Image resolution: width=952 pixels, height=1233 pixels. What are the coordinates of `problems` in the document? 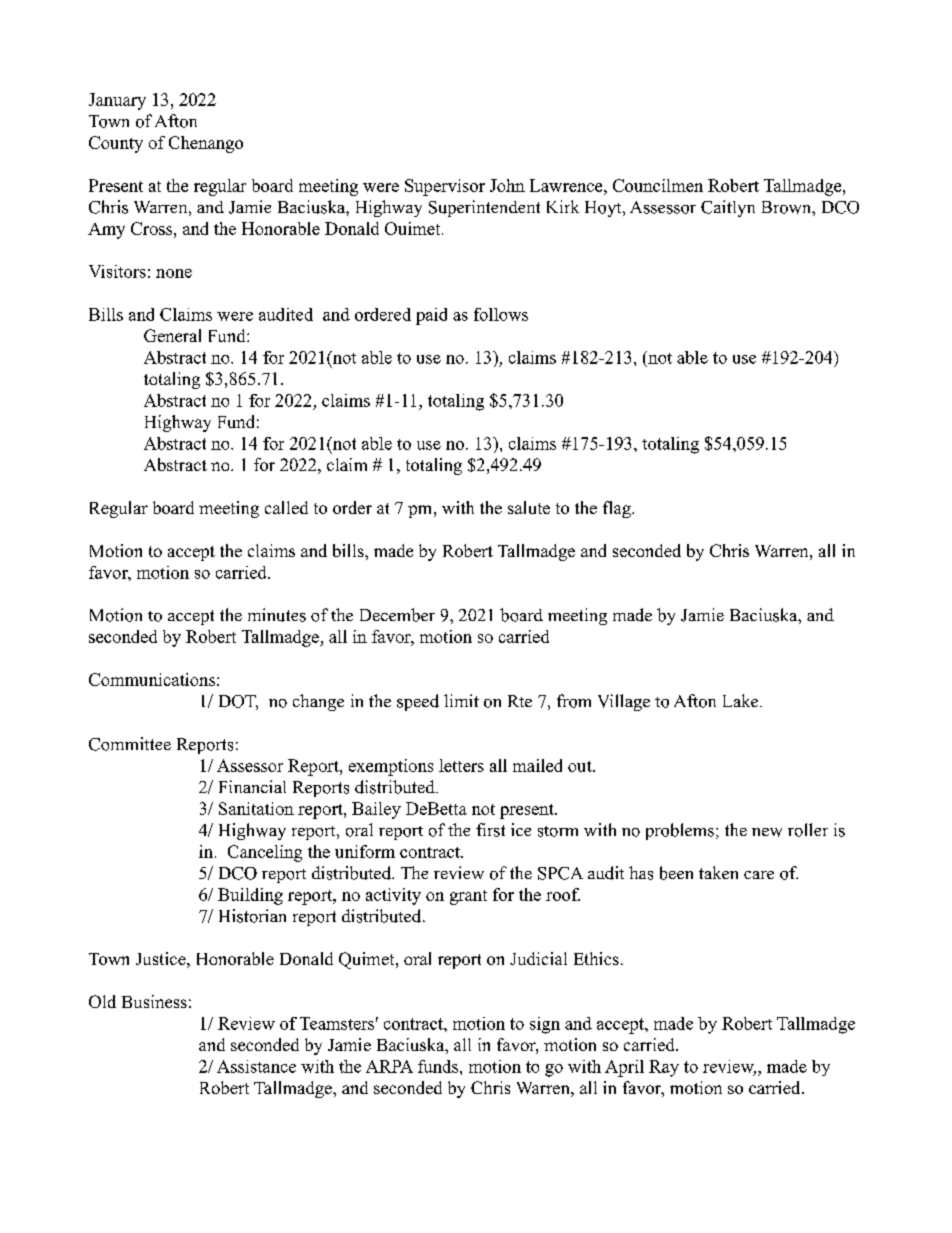 It's located at (680, 831).
